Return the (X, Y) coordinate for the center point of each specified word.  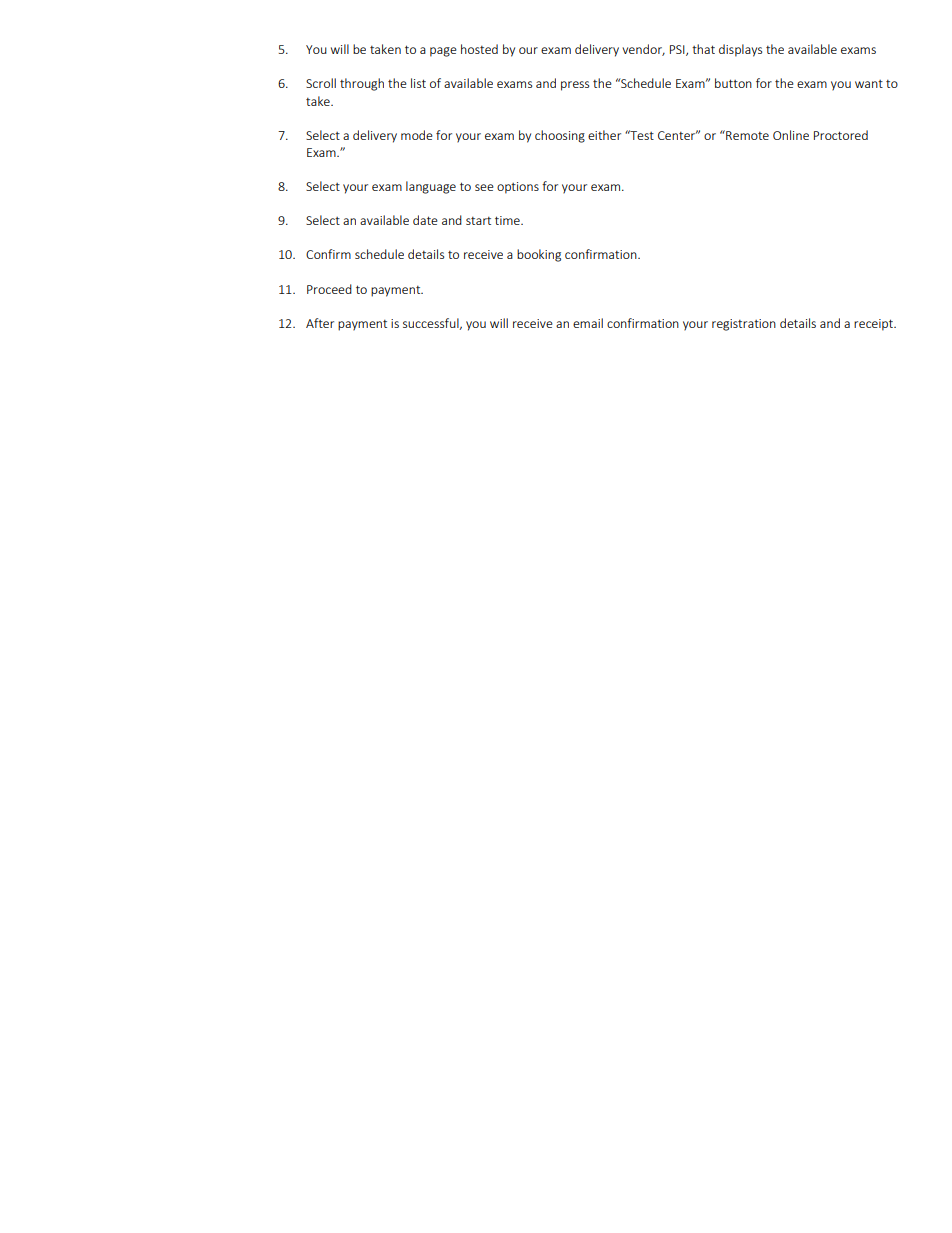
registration (744, 325)
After (320, 323)
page (443, 52)
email (588, 323)
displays (740, 50)
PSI (678, 50)
